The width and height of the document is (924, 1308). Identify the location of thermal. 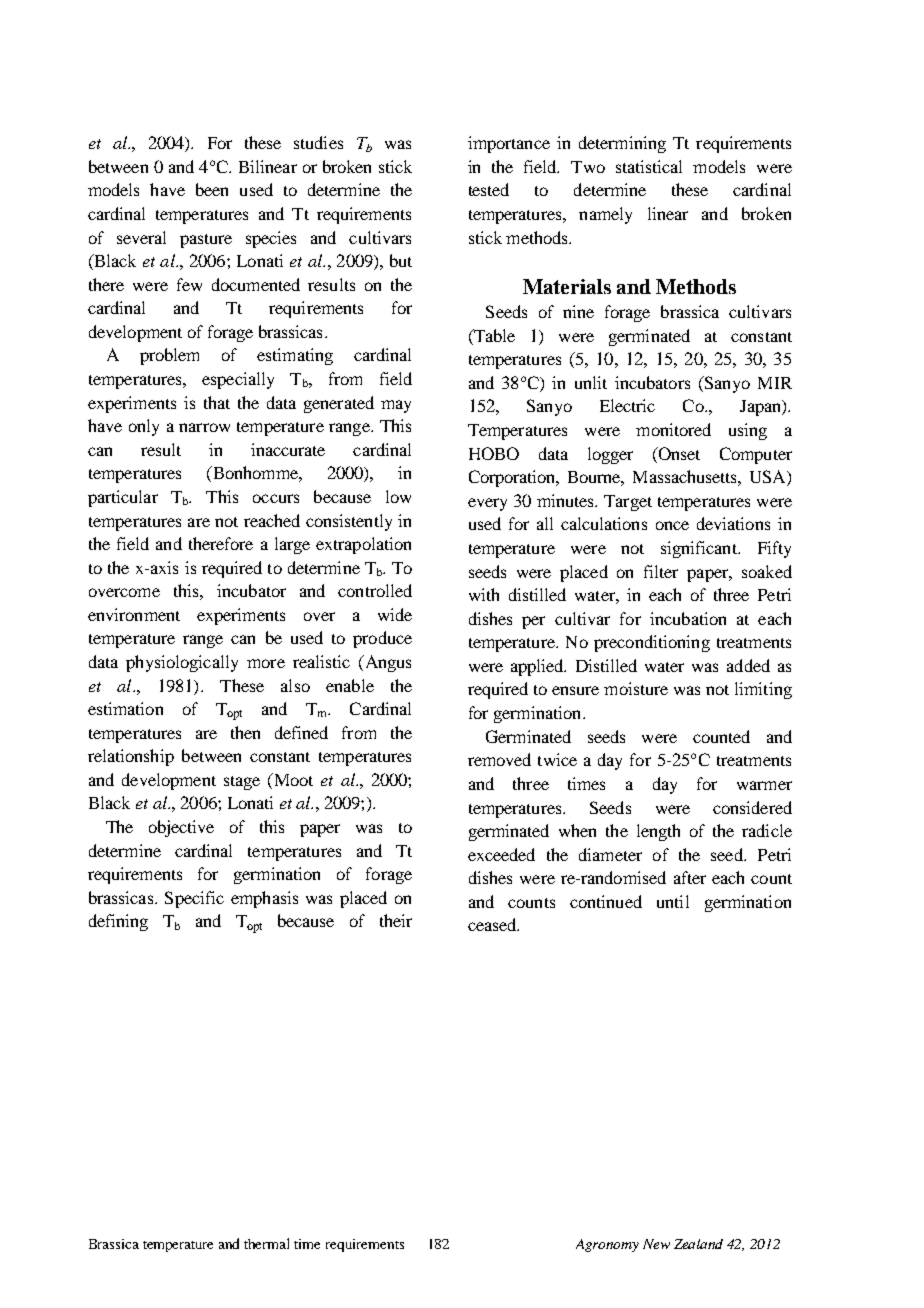
(266, 1243).
